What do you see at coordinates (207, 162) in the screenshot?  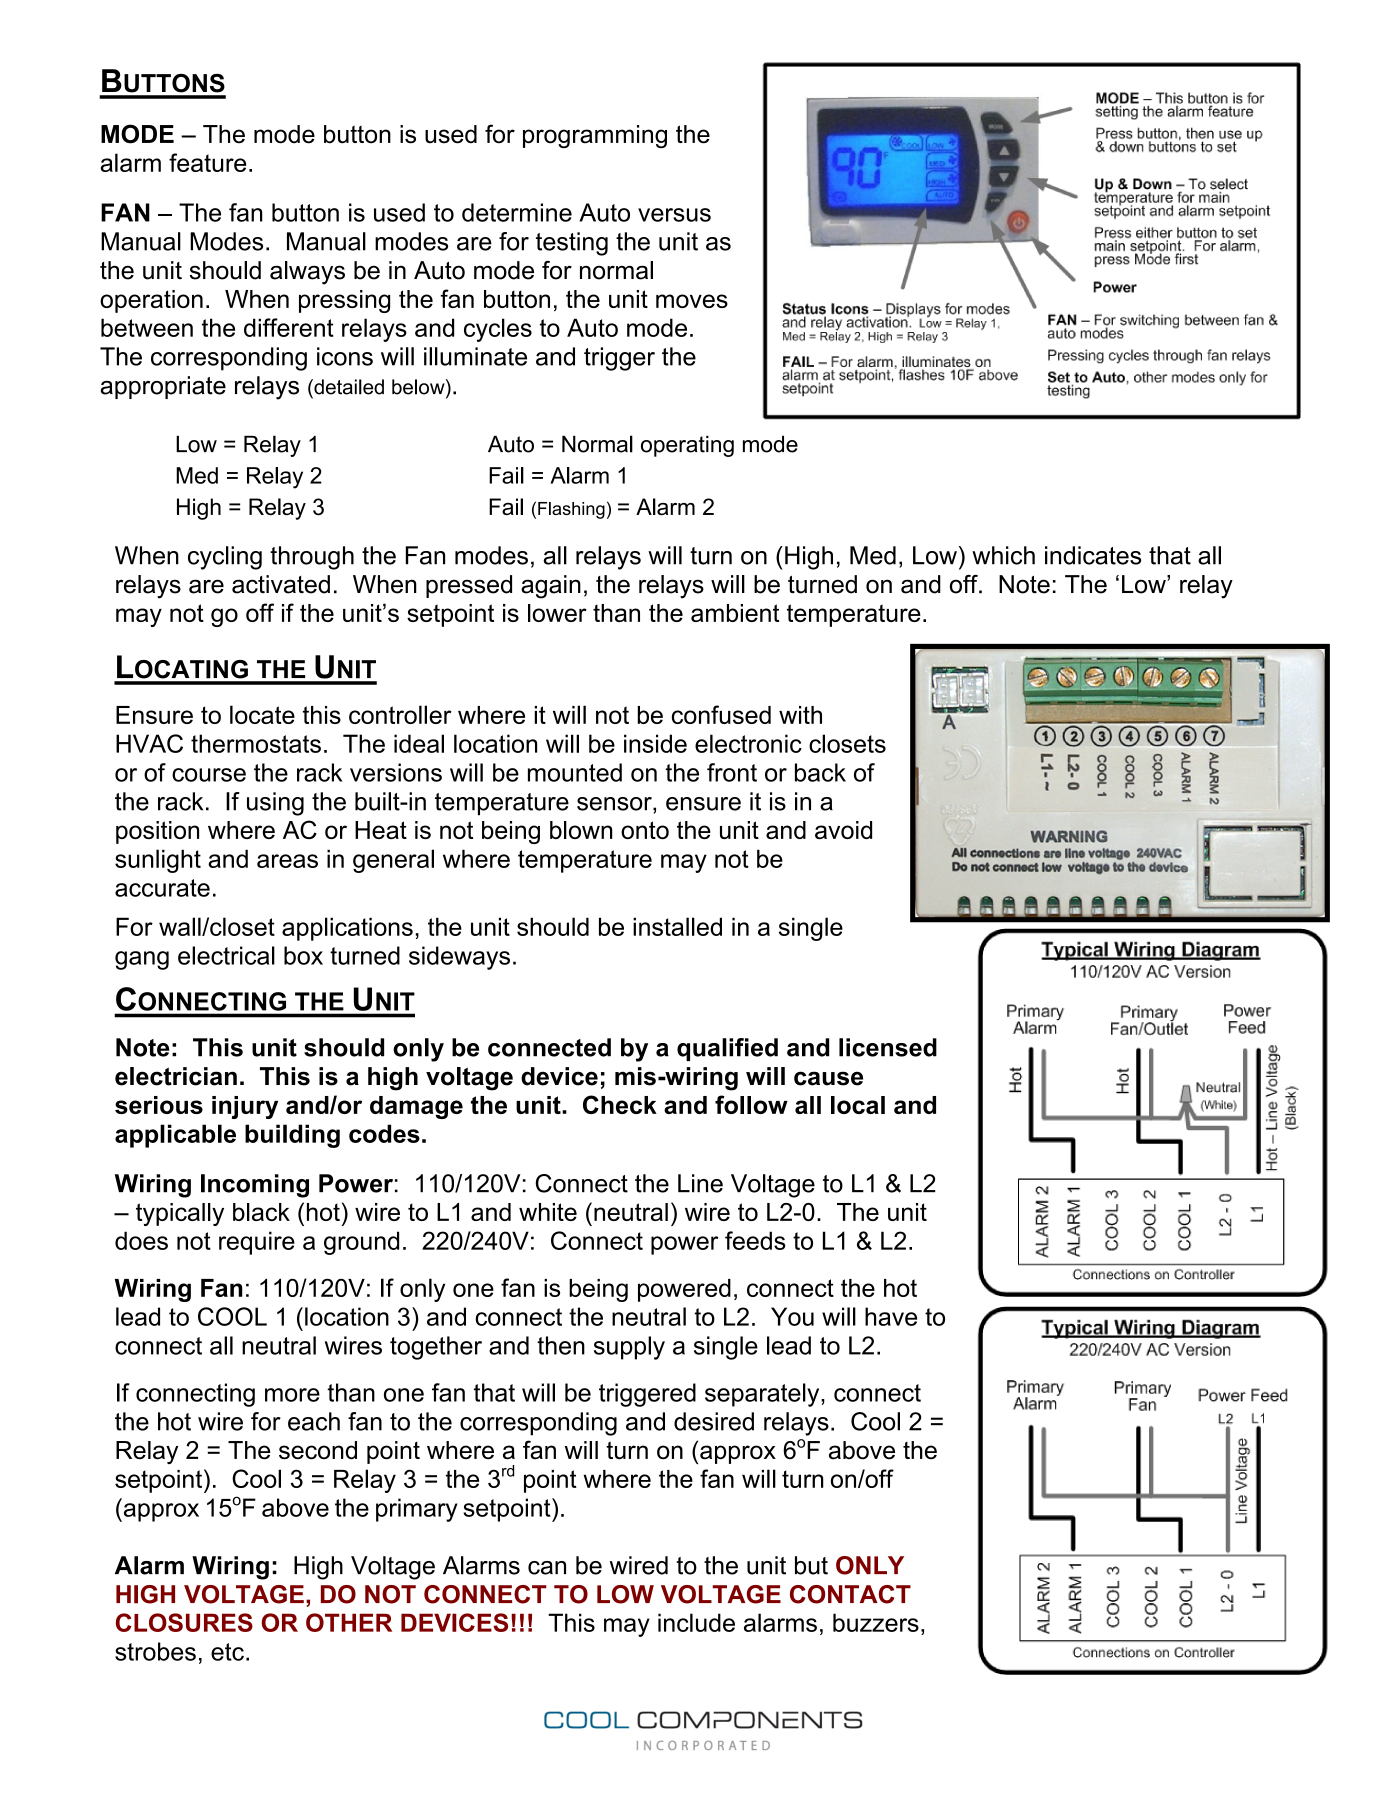 I see `feature` at bounding box center [207, 162].
